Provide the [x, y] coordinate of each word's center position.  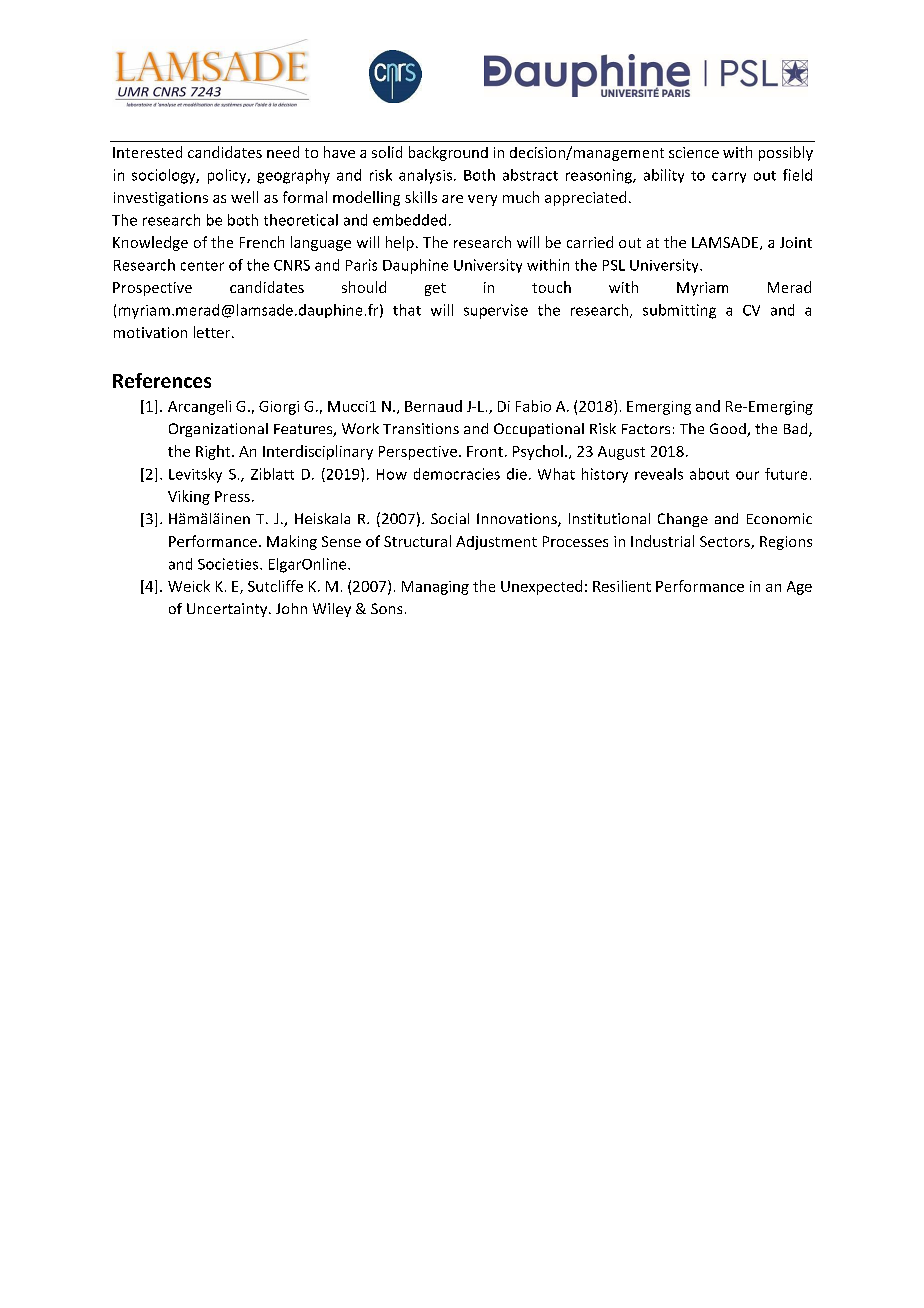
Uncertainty [228, 610]
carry [729, 177]
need [283, 152]
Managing [435, 588]
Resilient [622, 586]
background [448, 153]
